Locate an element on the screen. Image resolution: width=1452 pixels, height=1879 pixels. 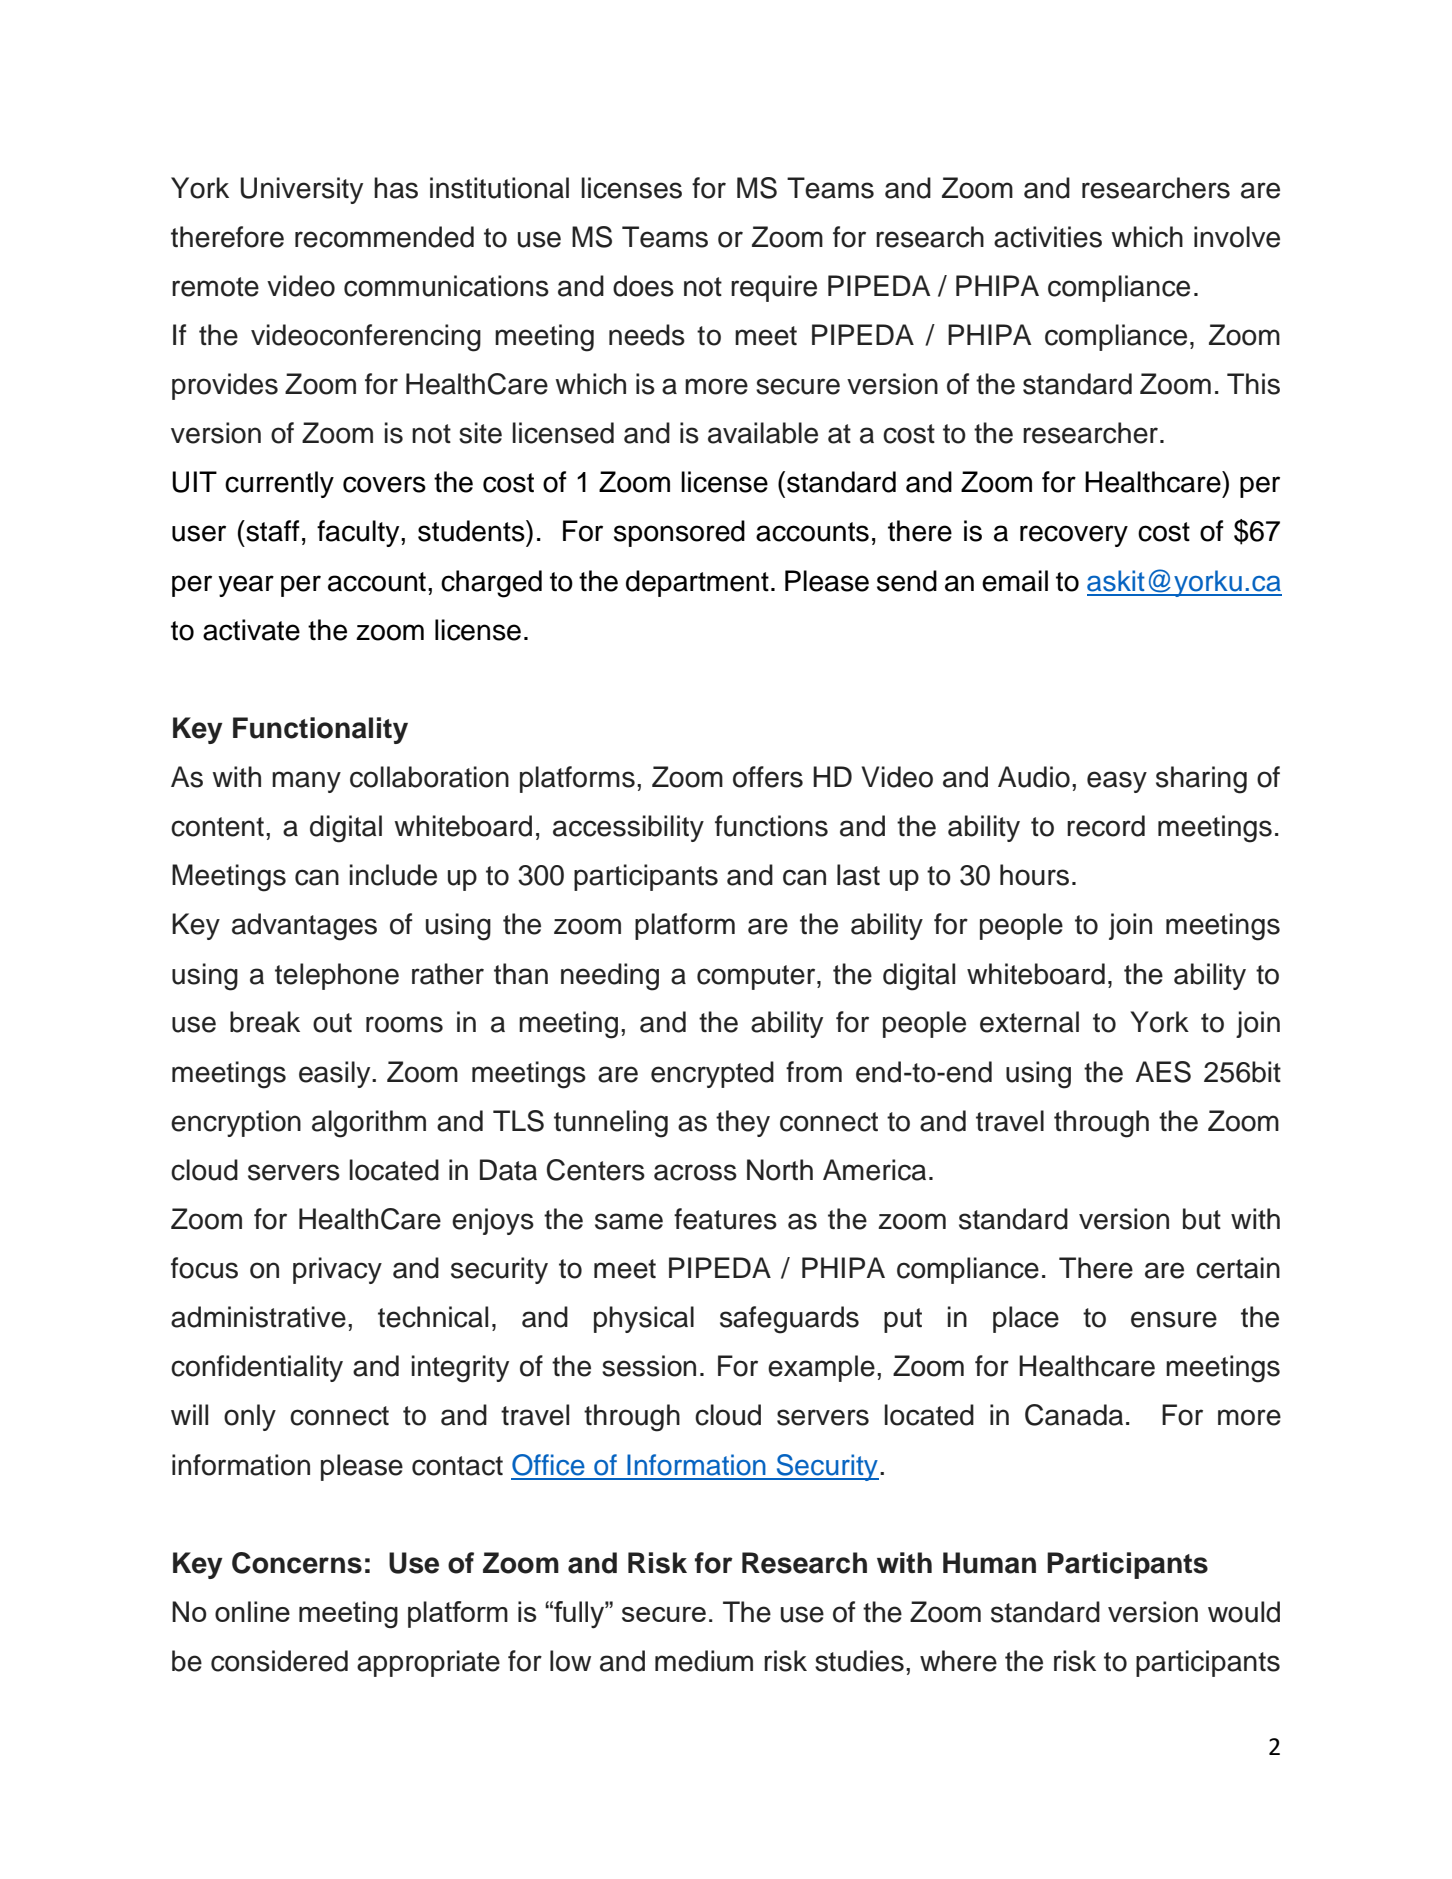
advantages is located at coordinates (304, 927).
